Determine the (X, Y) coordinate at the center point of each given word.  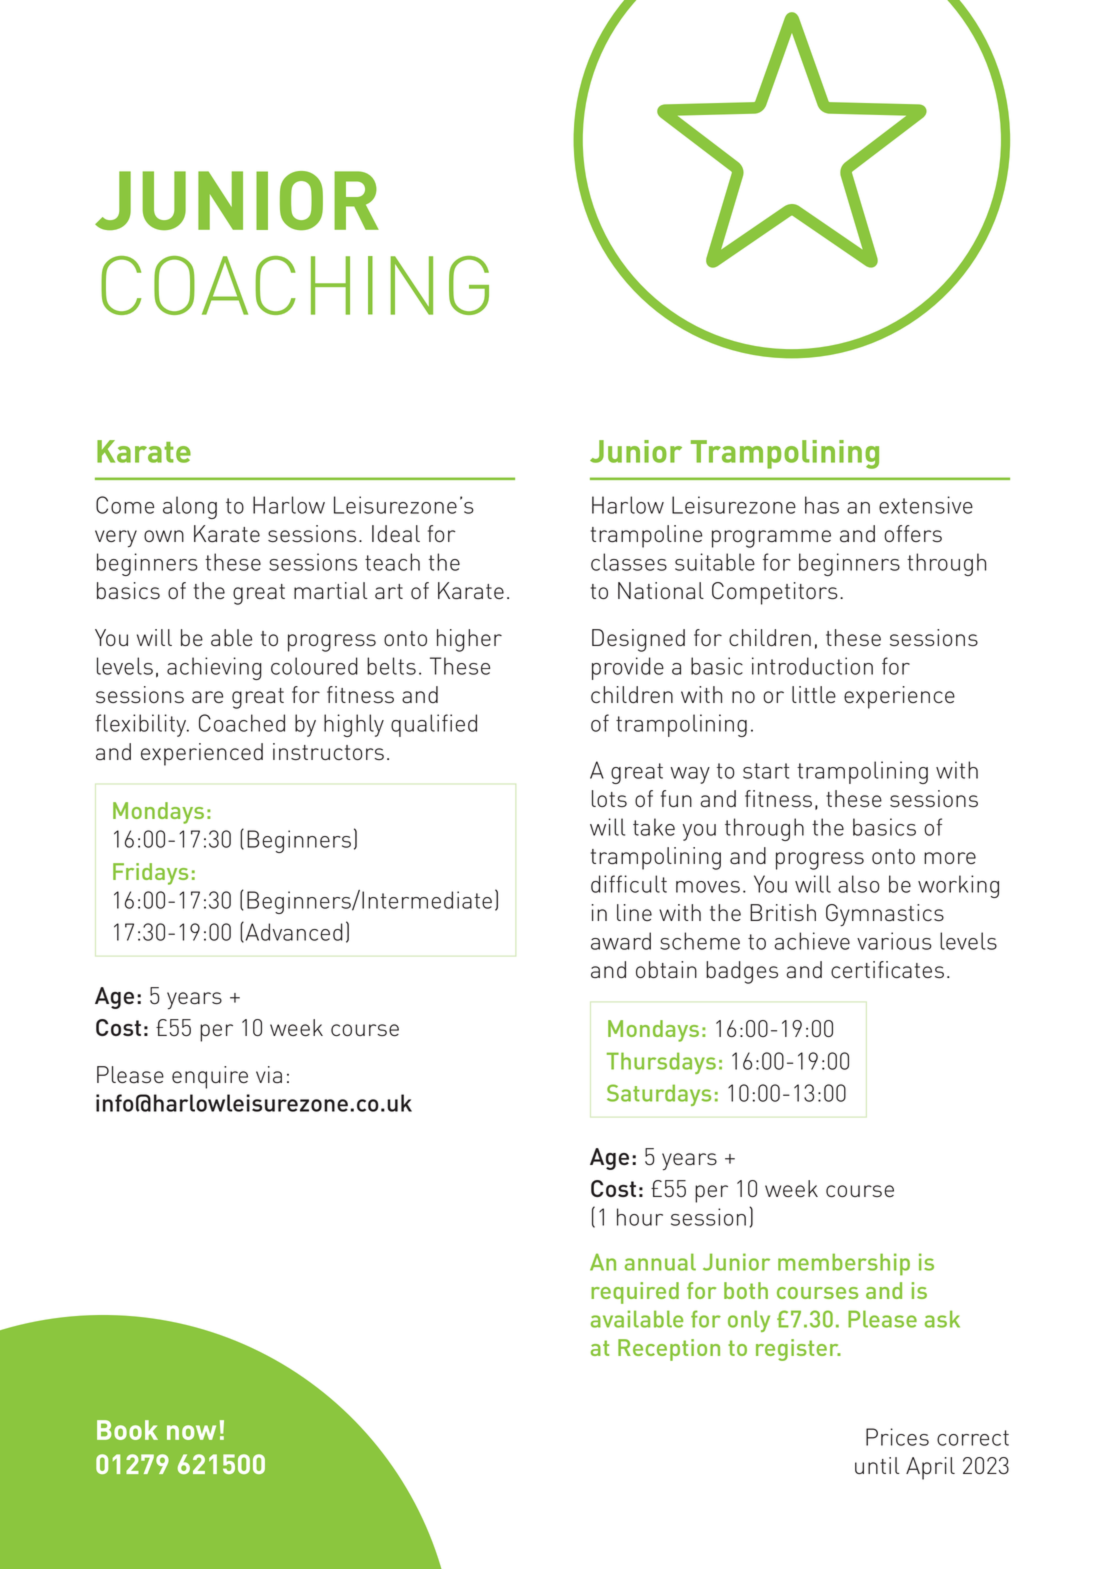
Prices (897, 1437)
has (822, 505)
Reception (669, 1350)
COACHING (295, 285)
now (191, 1432)
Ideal (396, 534)
